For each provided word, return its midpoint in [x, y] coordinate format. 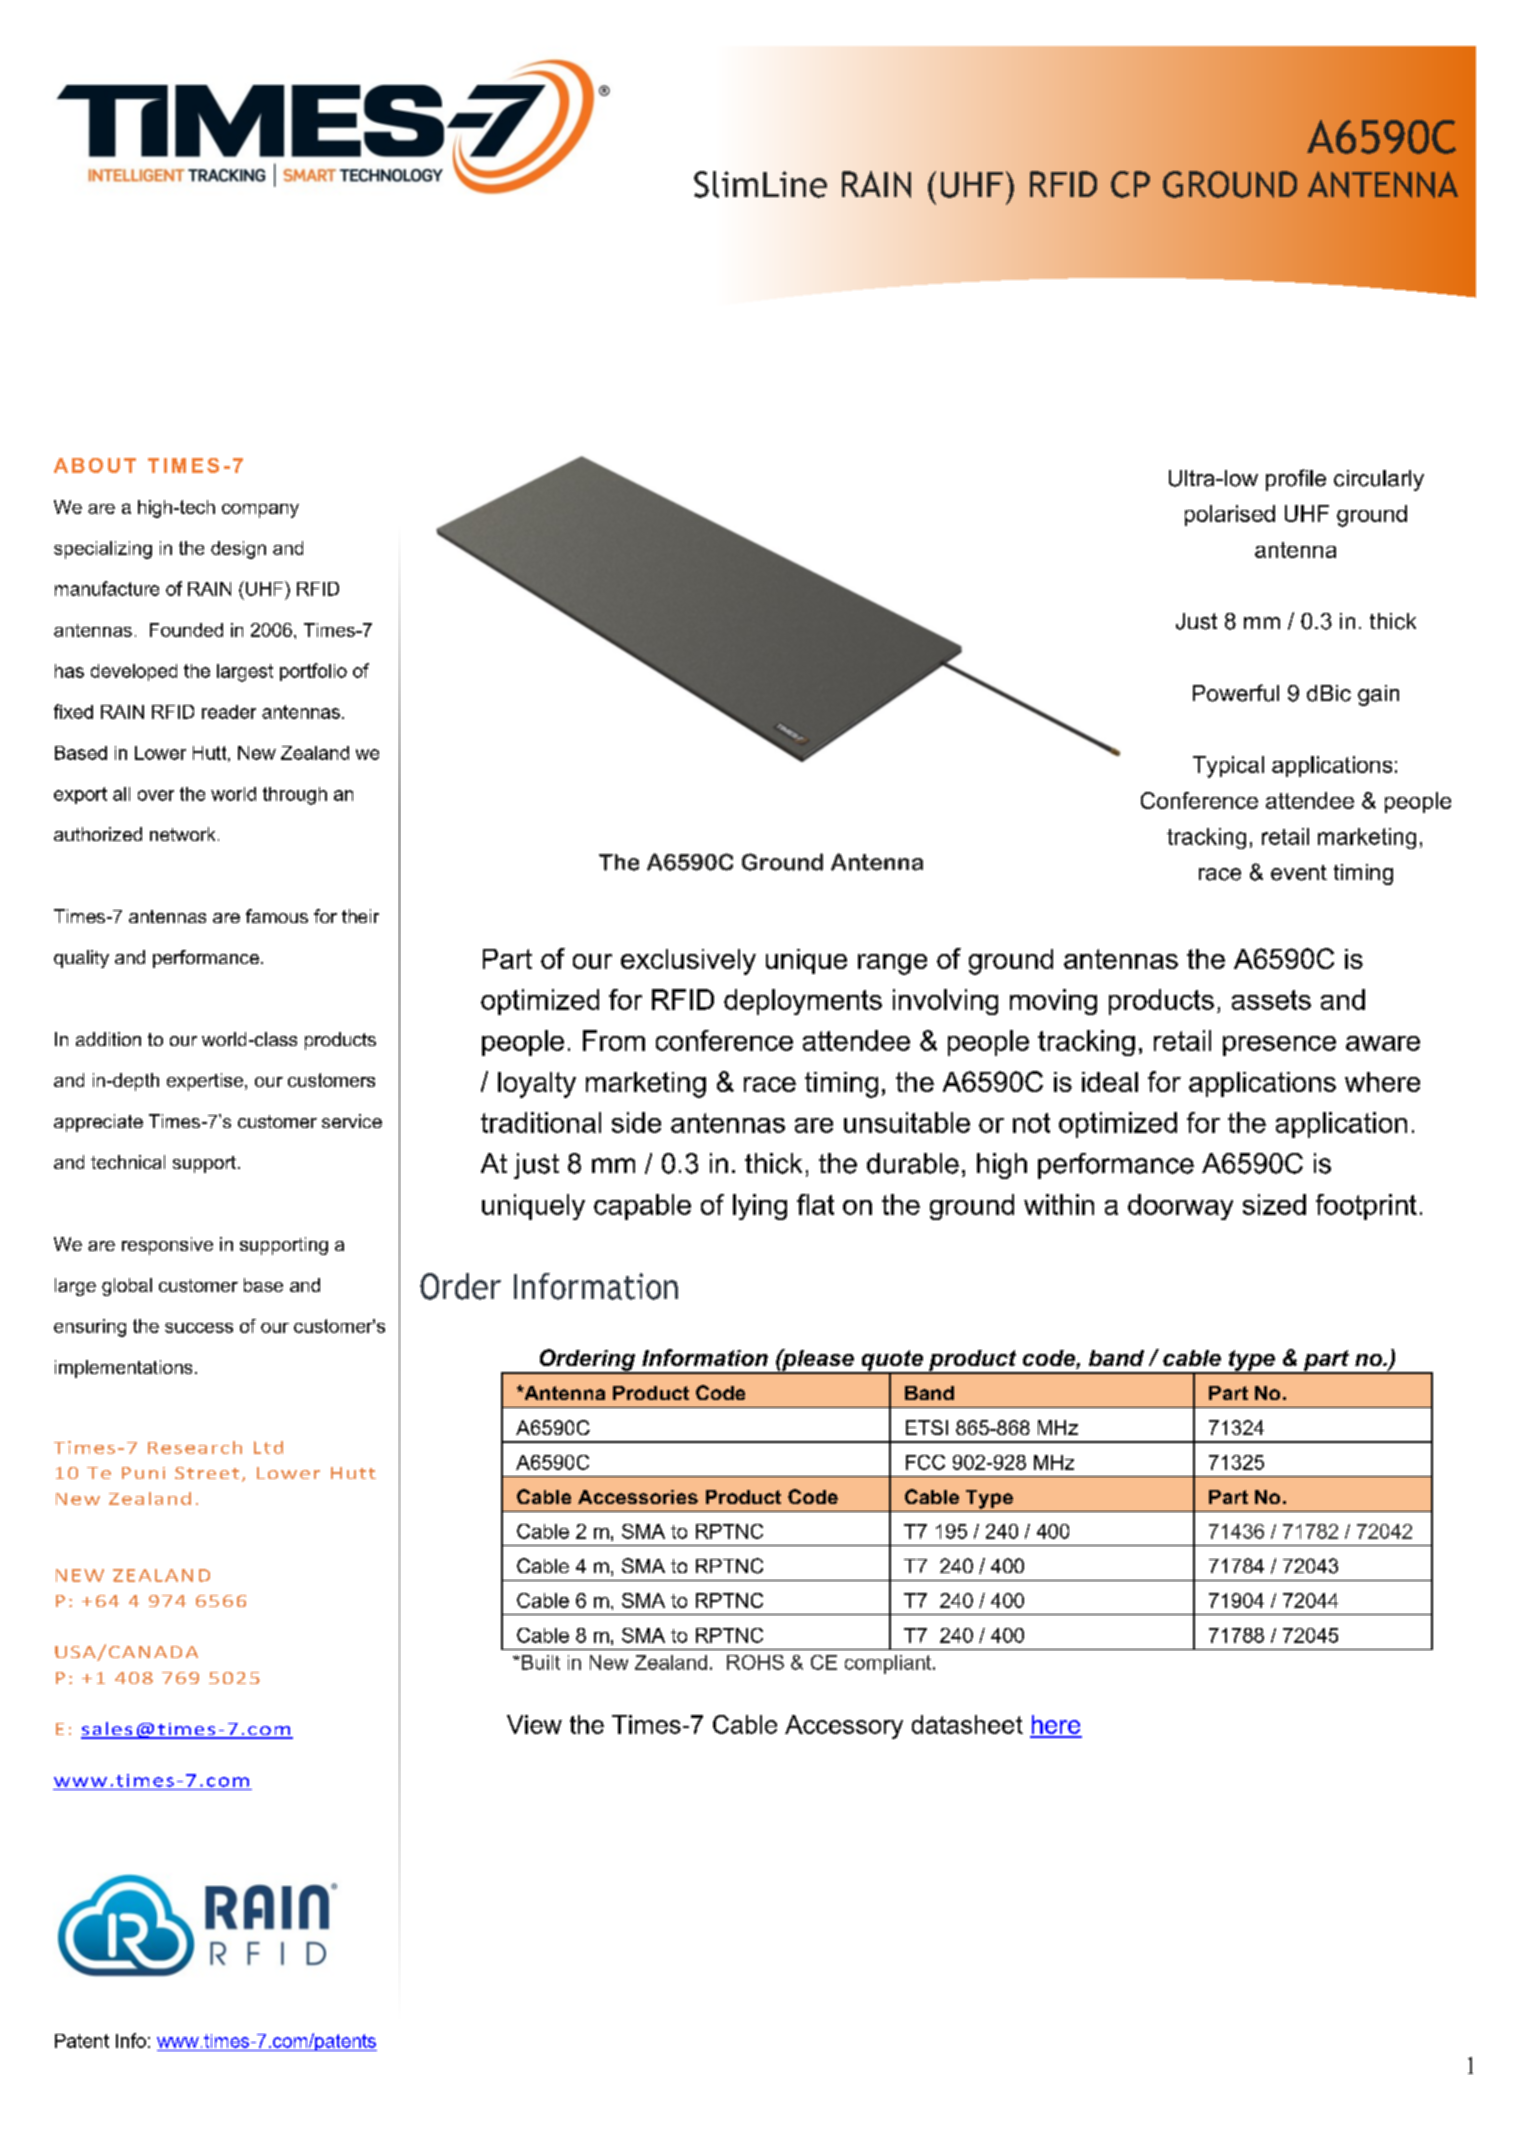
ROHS [755, 1662]
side [636, 1122]
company [260, 511]
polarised [1230, 515]
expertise [206, 1082]
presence [1279, 1046]
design [238, 550]
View [534, 1724]
